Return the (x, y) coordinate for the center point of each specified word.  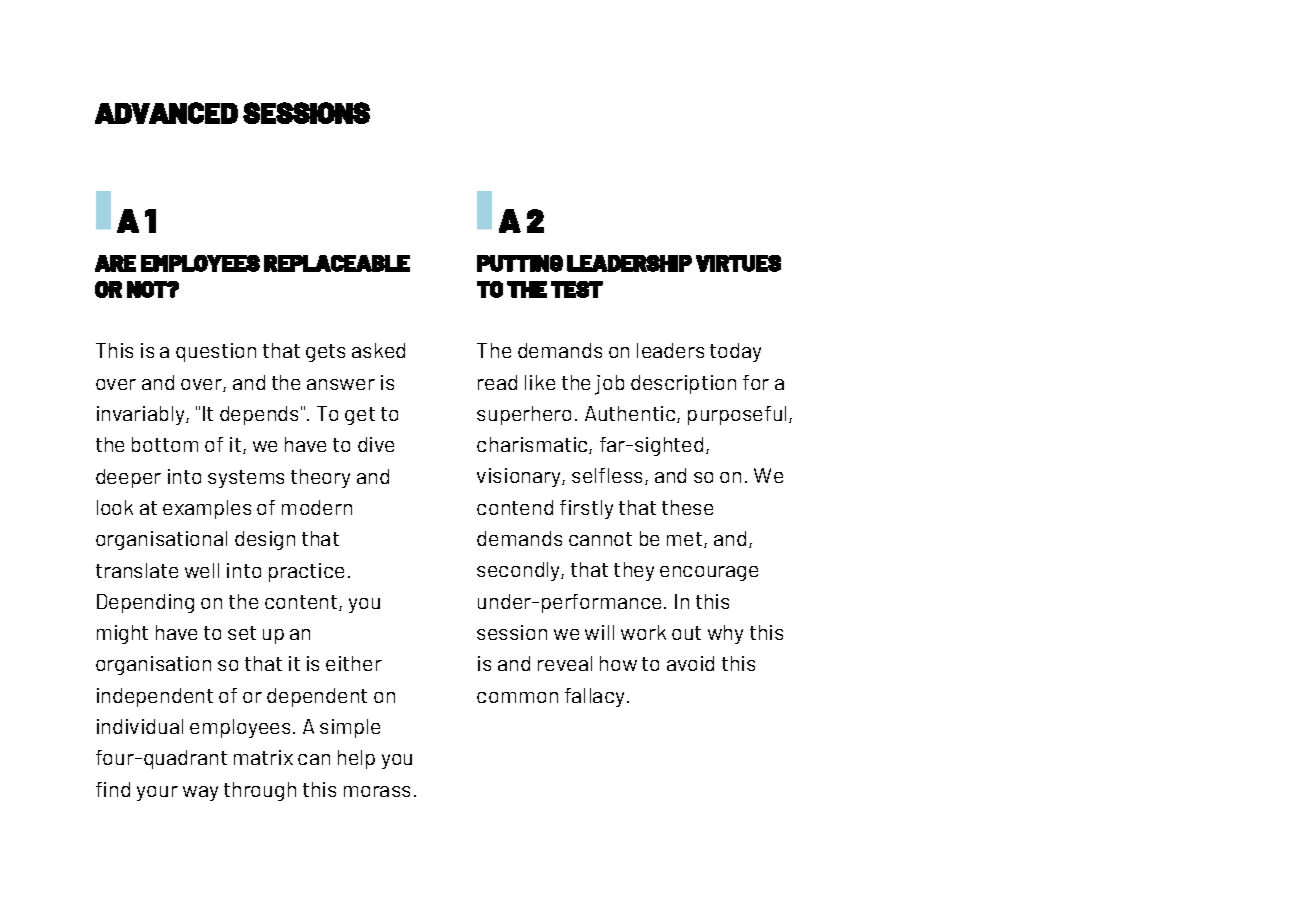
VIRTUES (738, 263)
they (634, 571)
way (200, 793)
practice (306, 572)
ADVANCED (166, 113)
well (202, 570)
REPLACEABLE (337, 263)
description (683, 384)
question (216, 352)
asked (378, 350)
